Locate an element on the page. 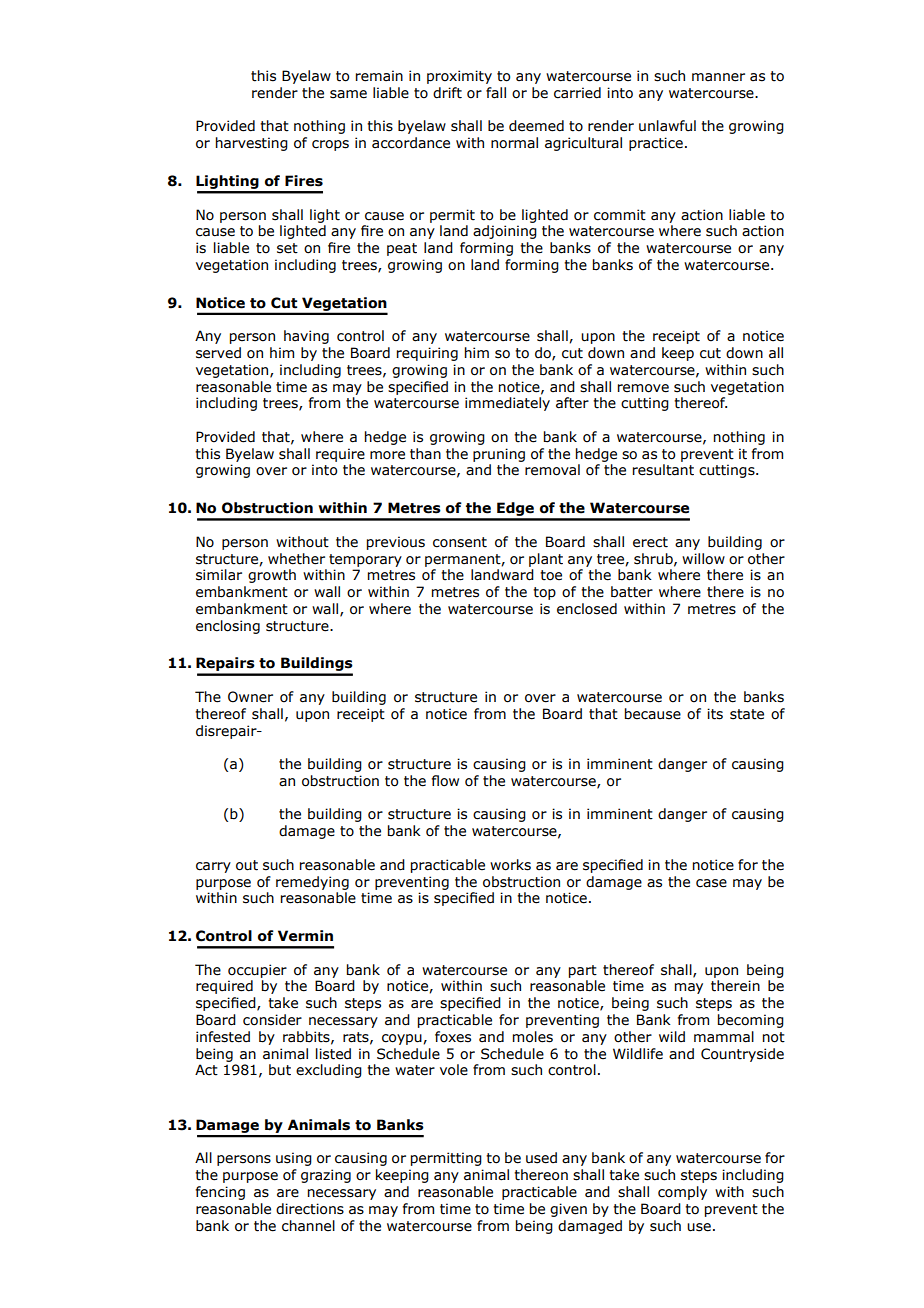 The image size is (924, 1308). unlawful is located at coordinates (667, 126).
